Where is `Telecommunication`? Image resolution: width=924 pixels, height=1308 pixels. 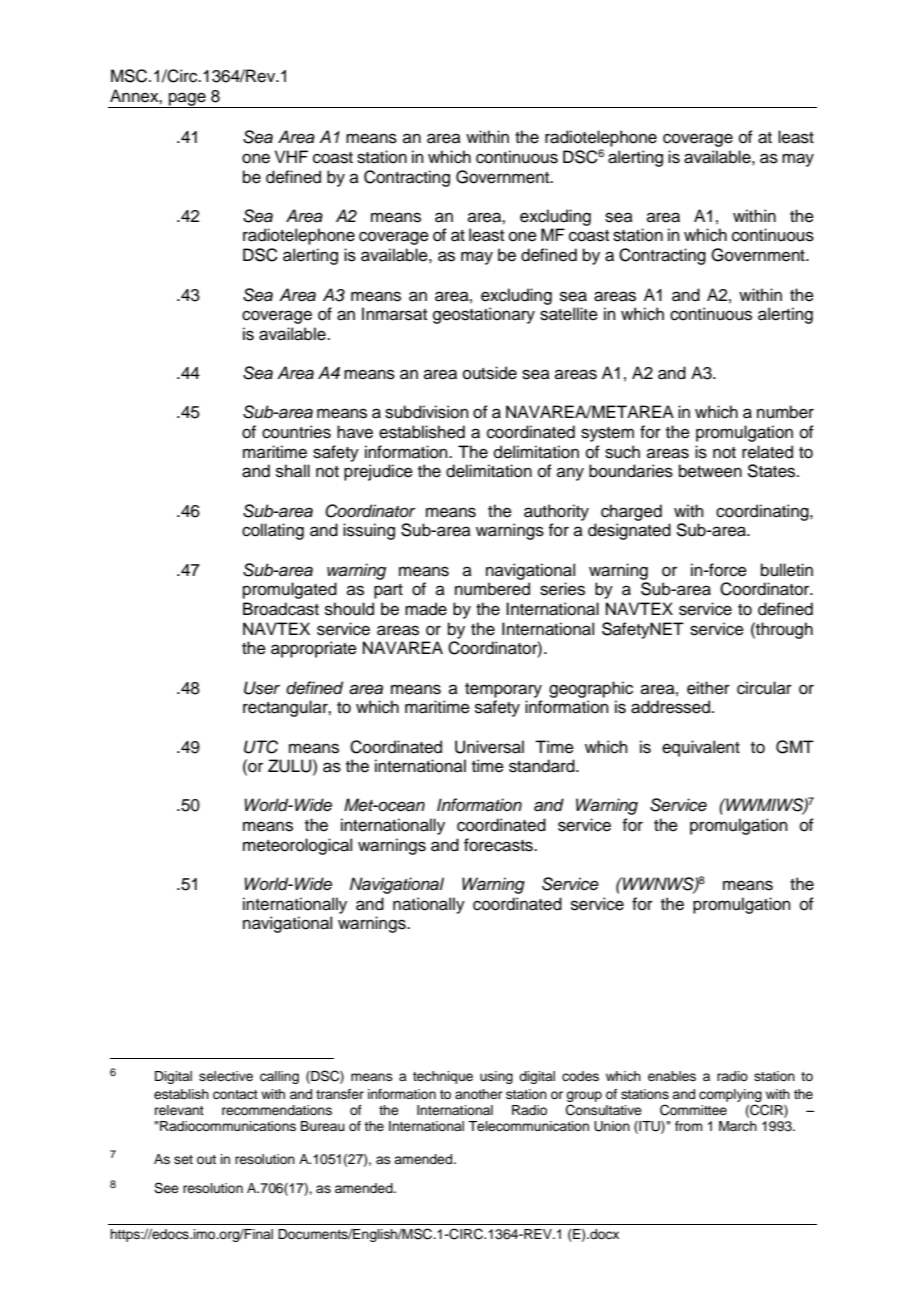
Telecommunication is located at coordinates (528, 1126).
